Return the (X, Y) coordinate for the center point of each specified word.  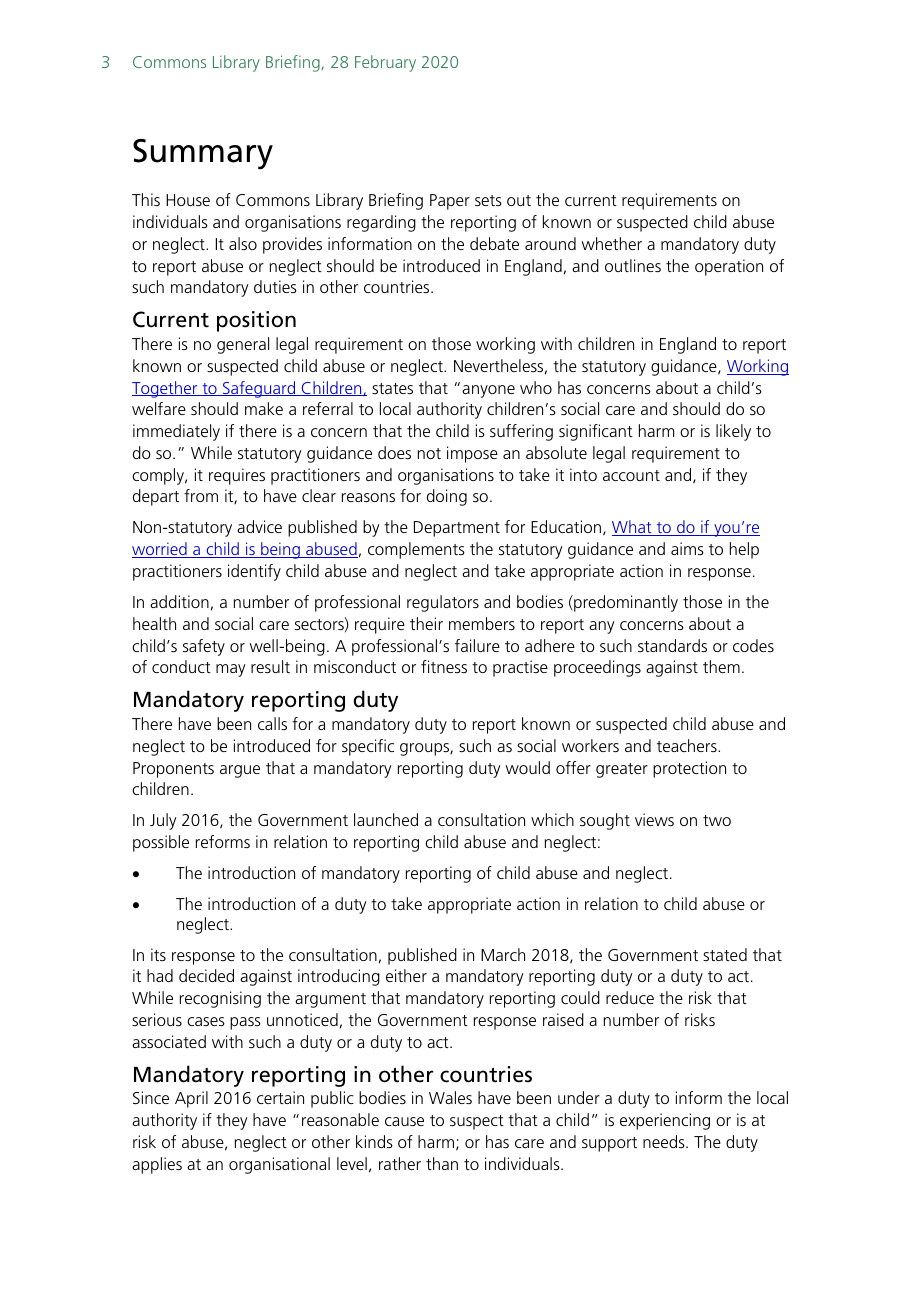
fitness (444, 666)
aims (687, 548)
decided (206, 975)
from (201, 495)
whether (612, 243)
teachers (688, 745)
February (385, 63)
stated (725, 954)
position (256, 321)
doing (447, 497)
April (191, 1099)
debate (494, 243)
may (231, 670)
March (503, 954)
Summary (203, 154)
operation (729, 267)
